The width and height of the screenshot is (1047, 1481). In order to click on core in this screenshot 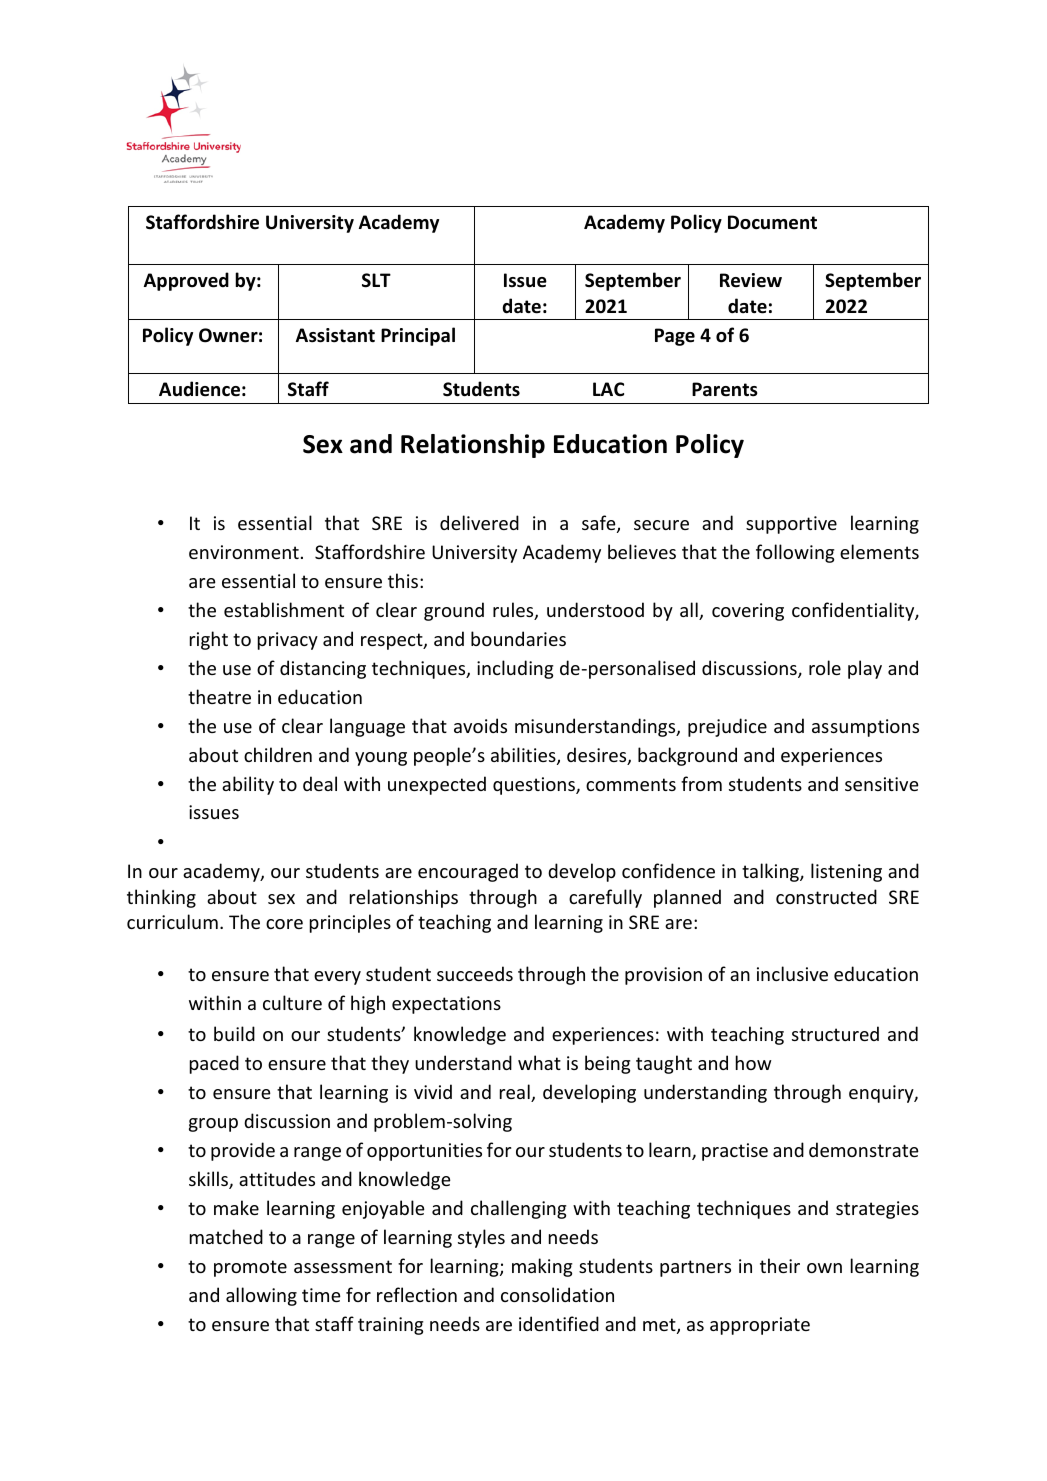, I will do `click(284, 924)`.
